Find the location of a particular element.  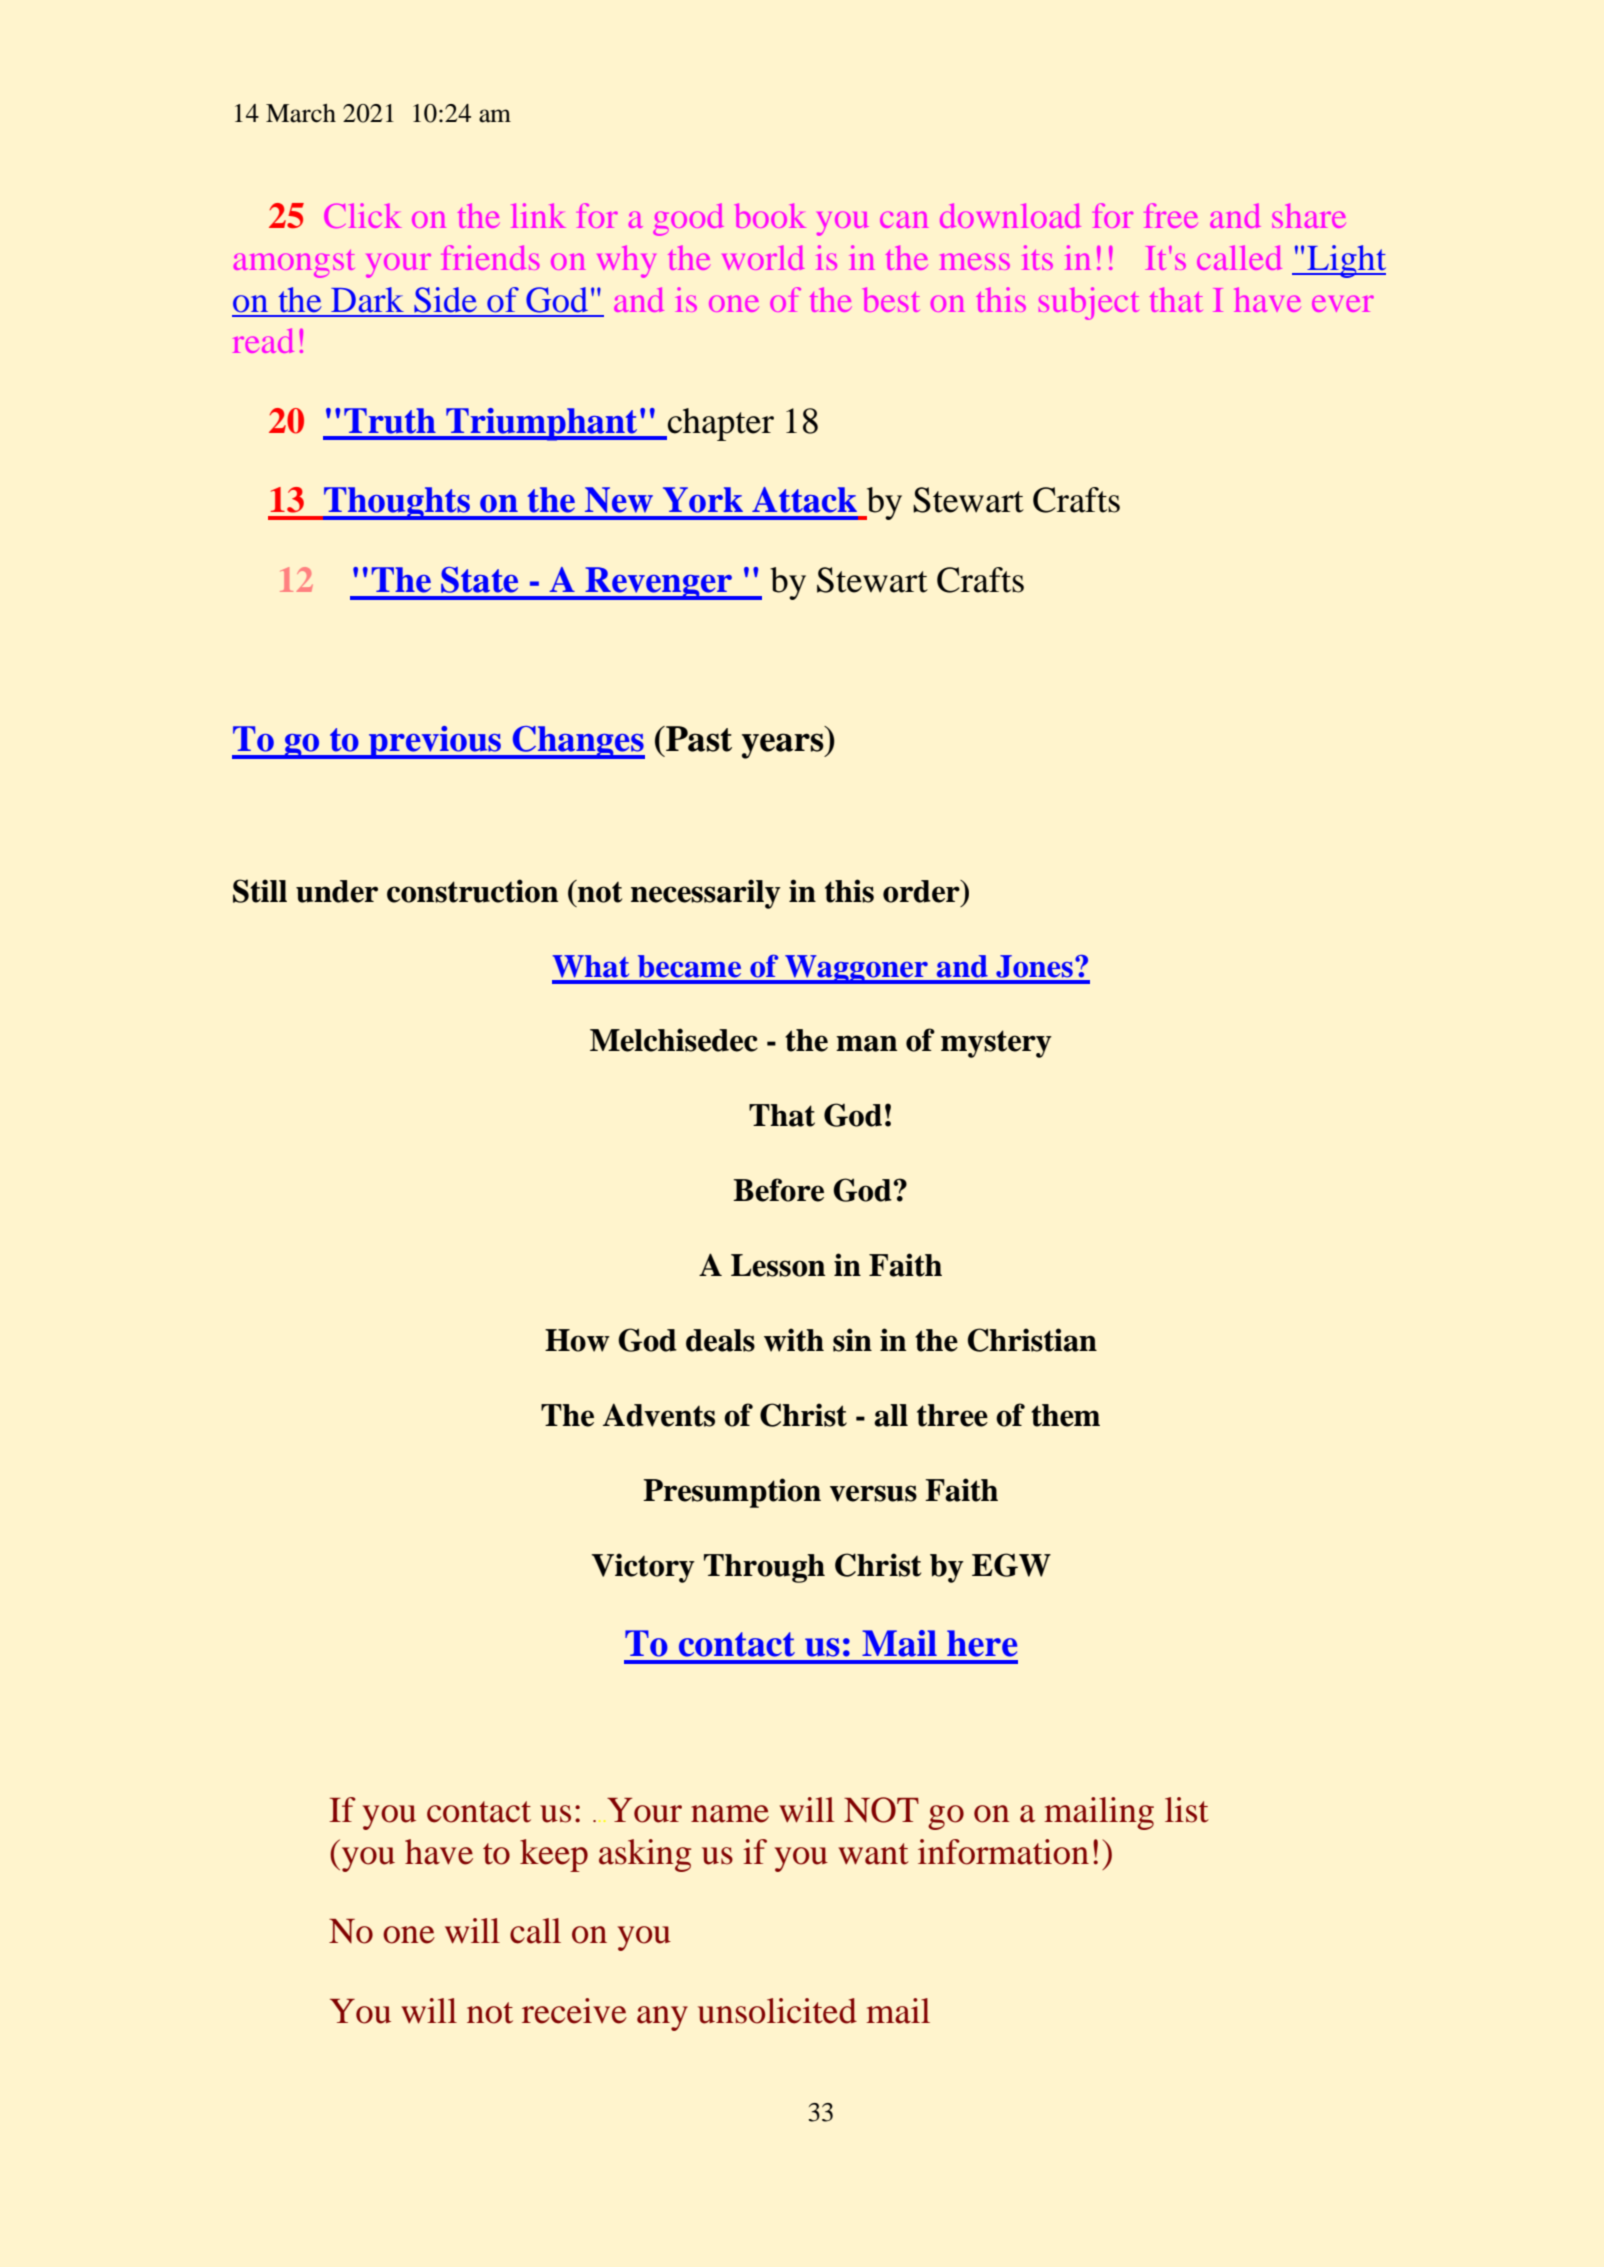

order is located at coordinates (922, 891).
